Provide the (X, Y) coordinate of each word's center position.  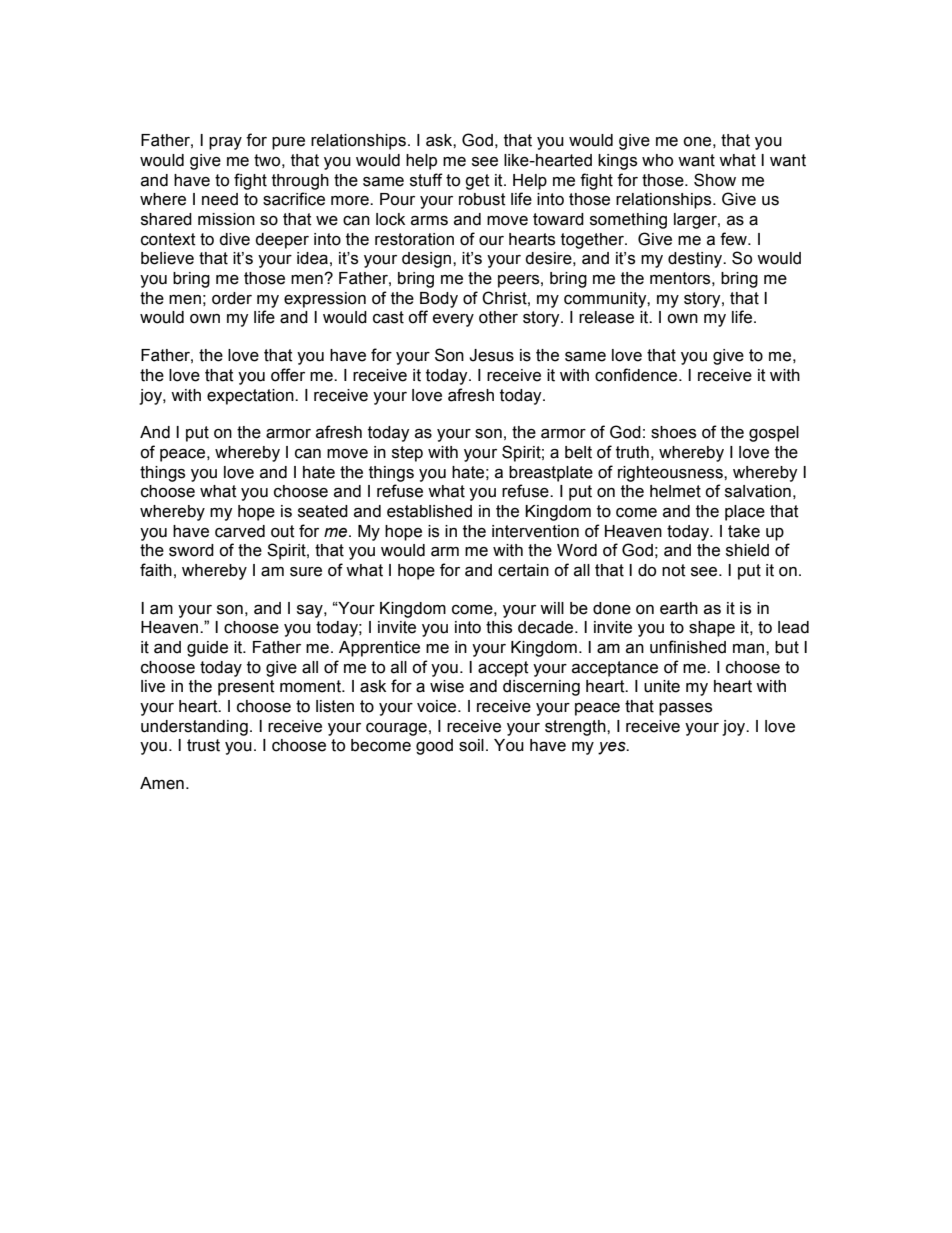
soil (471, 745)
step (407, 454)
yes (613, 748)
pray (225, 143)
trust (203, 745)
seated (323, 511)
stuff (426, 180)
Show (715, 180)
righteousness (671, 474)
